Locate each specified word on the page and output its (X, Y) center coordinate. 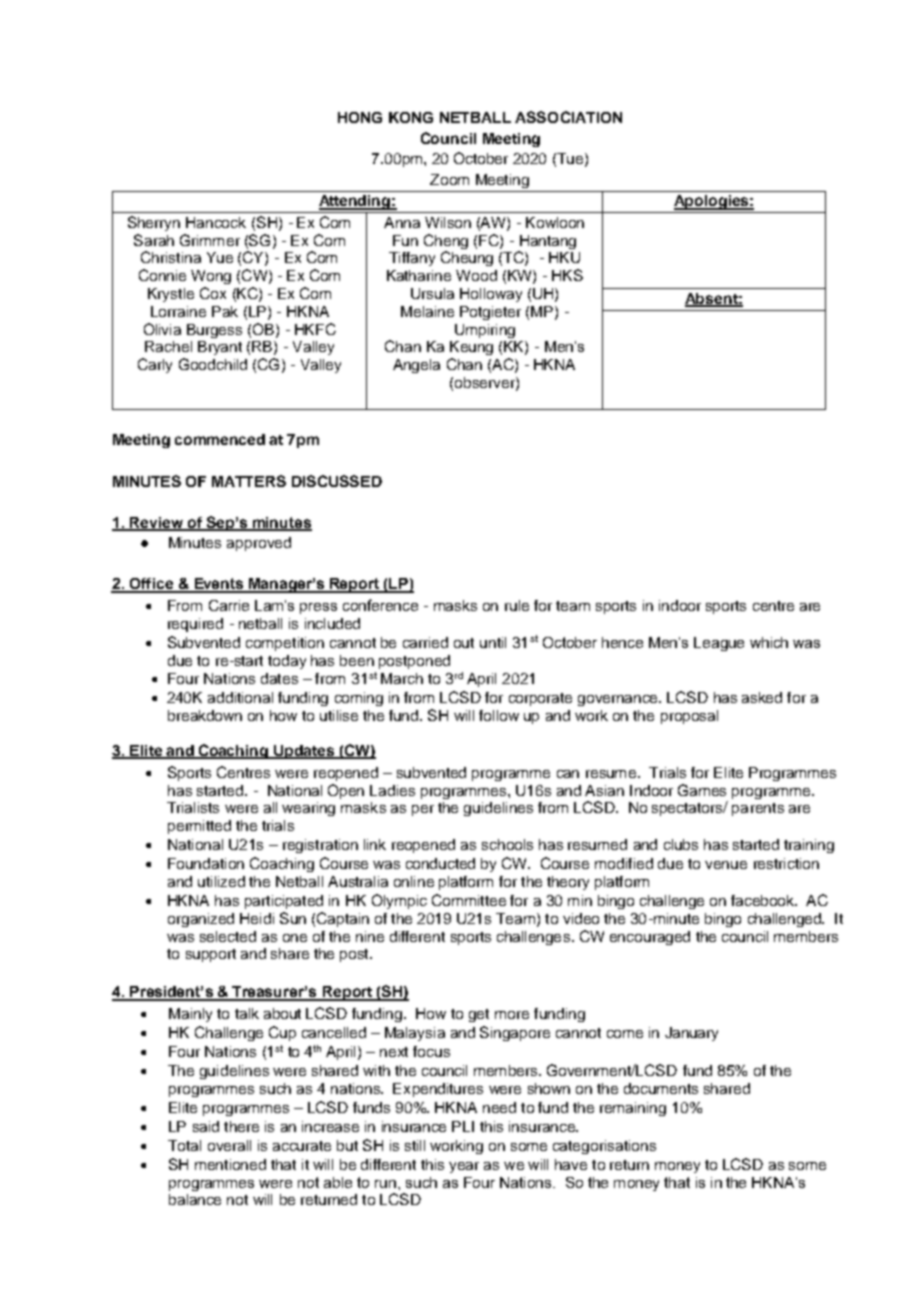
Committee (469, 900)
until (493, 642)
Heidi (257, 918)
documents (661, 1088)
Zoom (449, 179)
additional (240, 697)
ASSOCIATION (568, 117)
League (719, 644)
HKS (567, 275)
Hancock (216, 222)
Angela (416, 366)
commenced (220, 439)
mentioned (230, 1164)
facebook (764, 900)
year (464, 1167)
